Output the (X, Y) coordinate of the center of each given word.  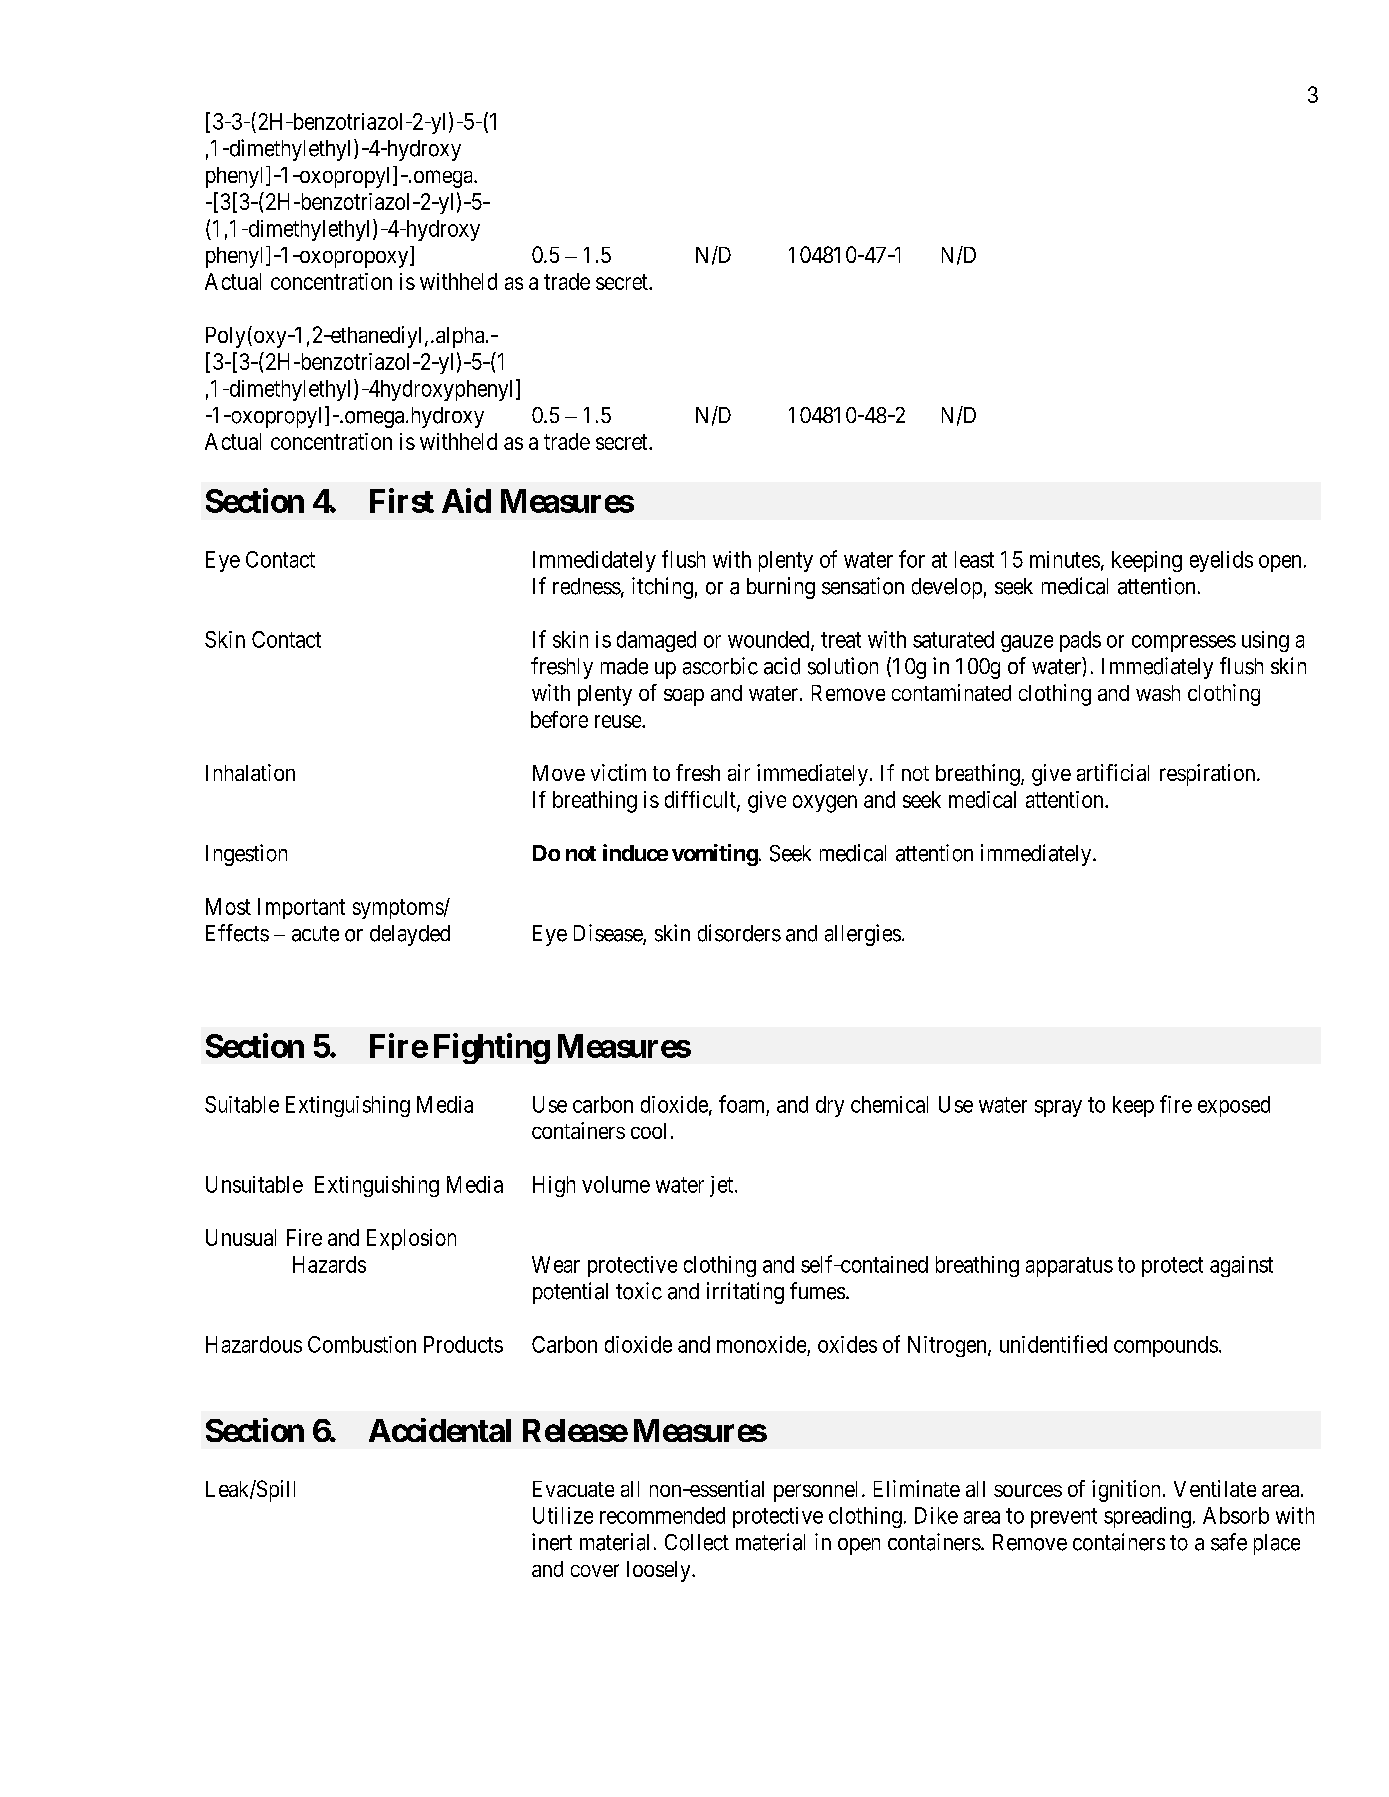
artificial (1113, 772)
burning (781, 588)
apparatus (1069, 1267)
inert (552, 1542)
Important (301, 908)
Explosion (411, 1239)
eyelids (1221, 561)
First (402, 500)
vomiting (715, 855)
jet (723, 1186)
